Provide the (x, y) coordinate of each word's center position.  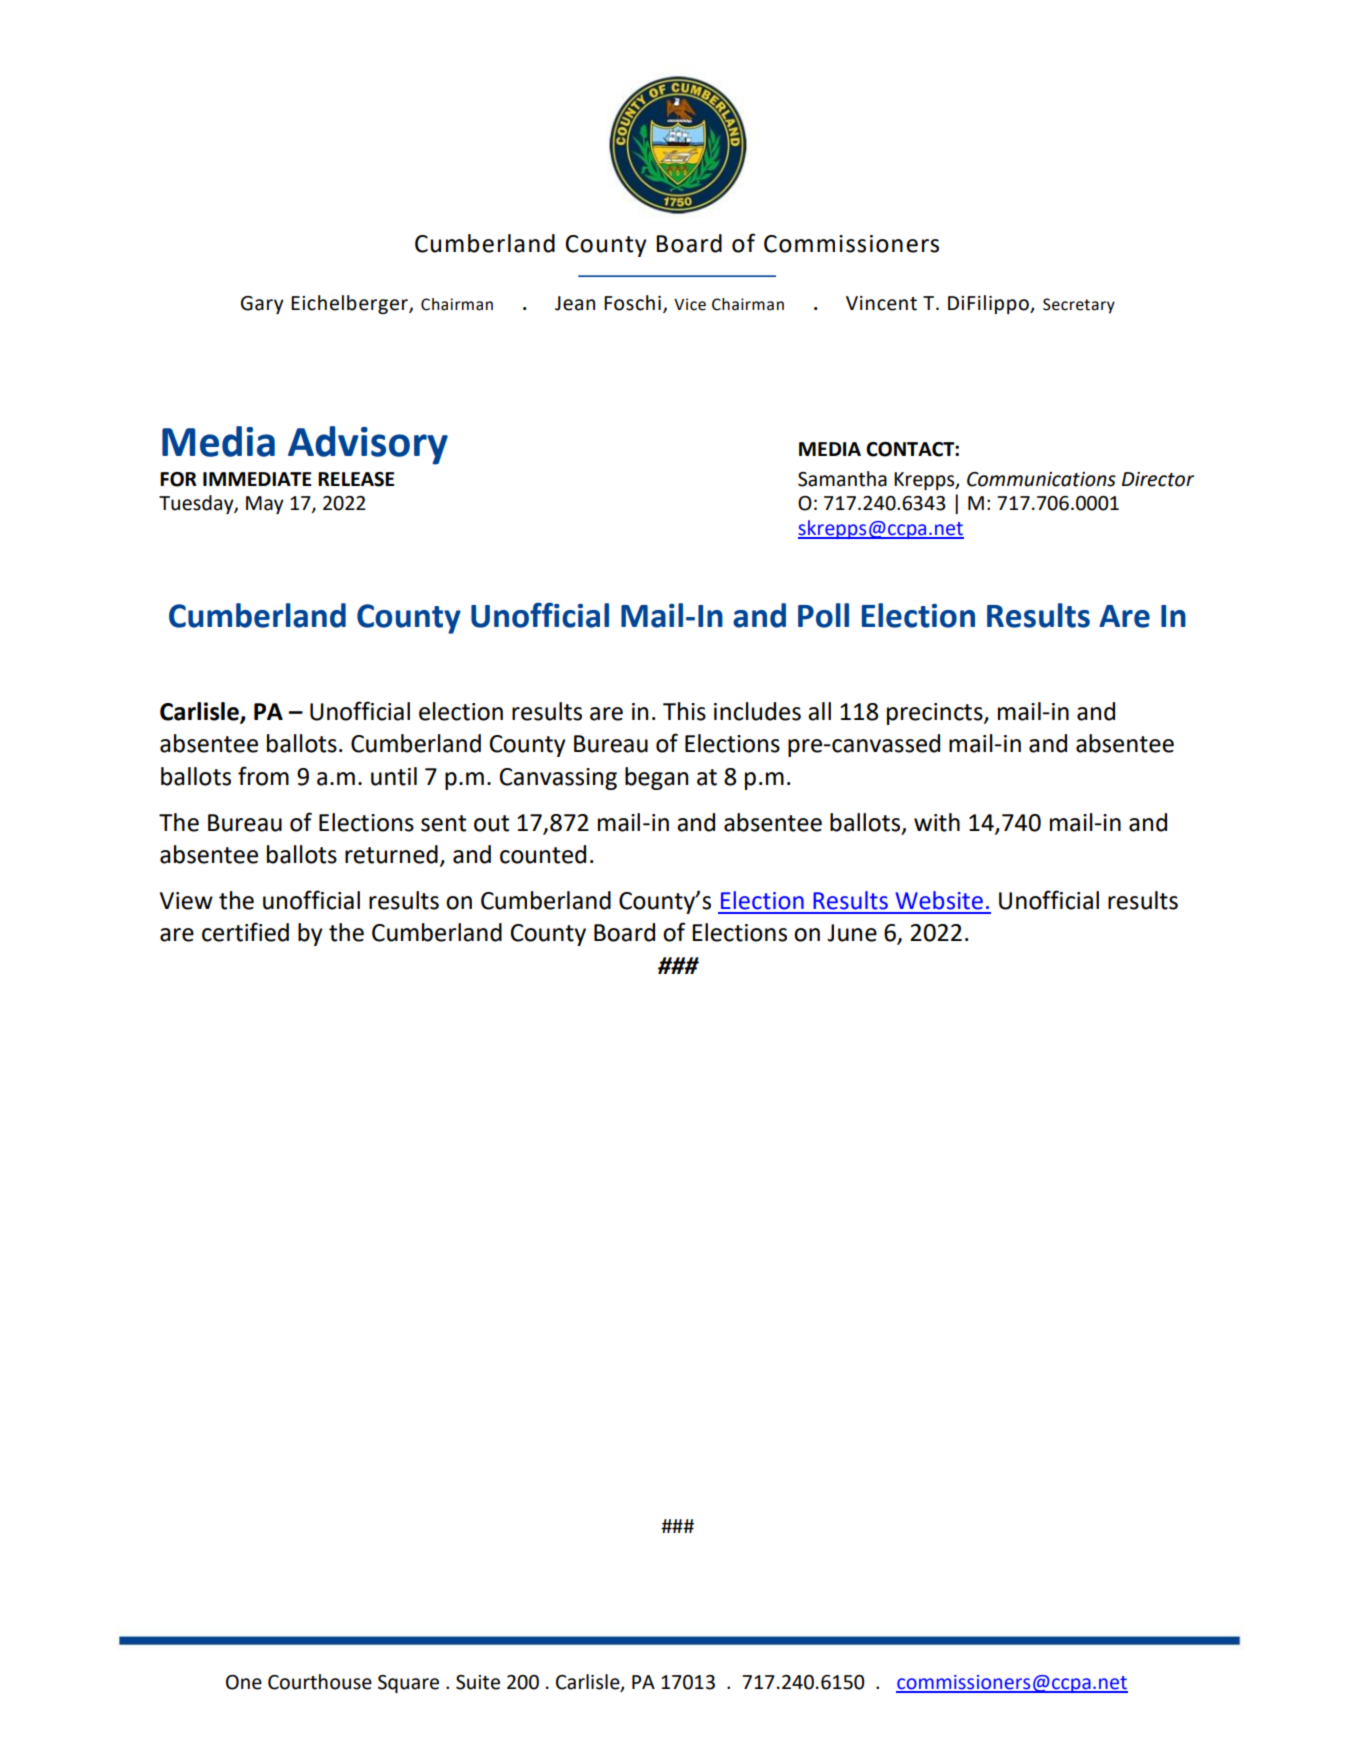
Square (408, 1684)
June (852, 933)
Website (939, 900)
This (684, 711)
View (186, 901)
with (937, 822)
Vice (690, 304)
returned (391, 854)
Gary (262, 305)
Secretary (1079, 306)
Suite (478, 1682)
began (656, 778)
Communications (1041, 479)
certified (245, 932)
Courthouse (320, 1682)
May (265, 505)
